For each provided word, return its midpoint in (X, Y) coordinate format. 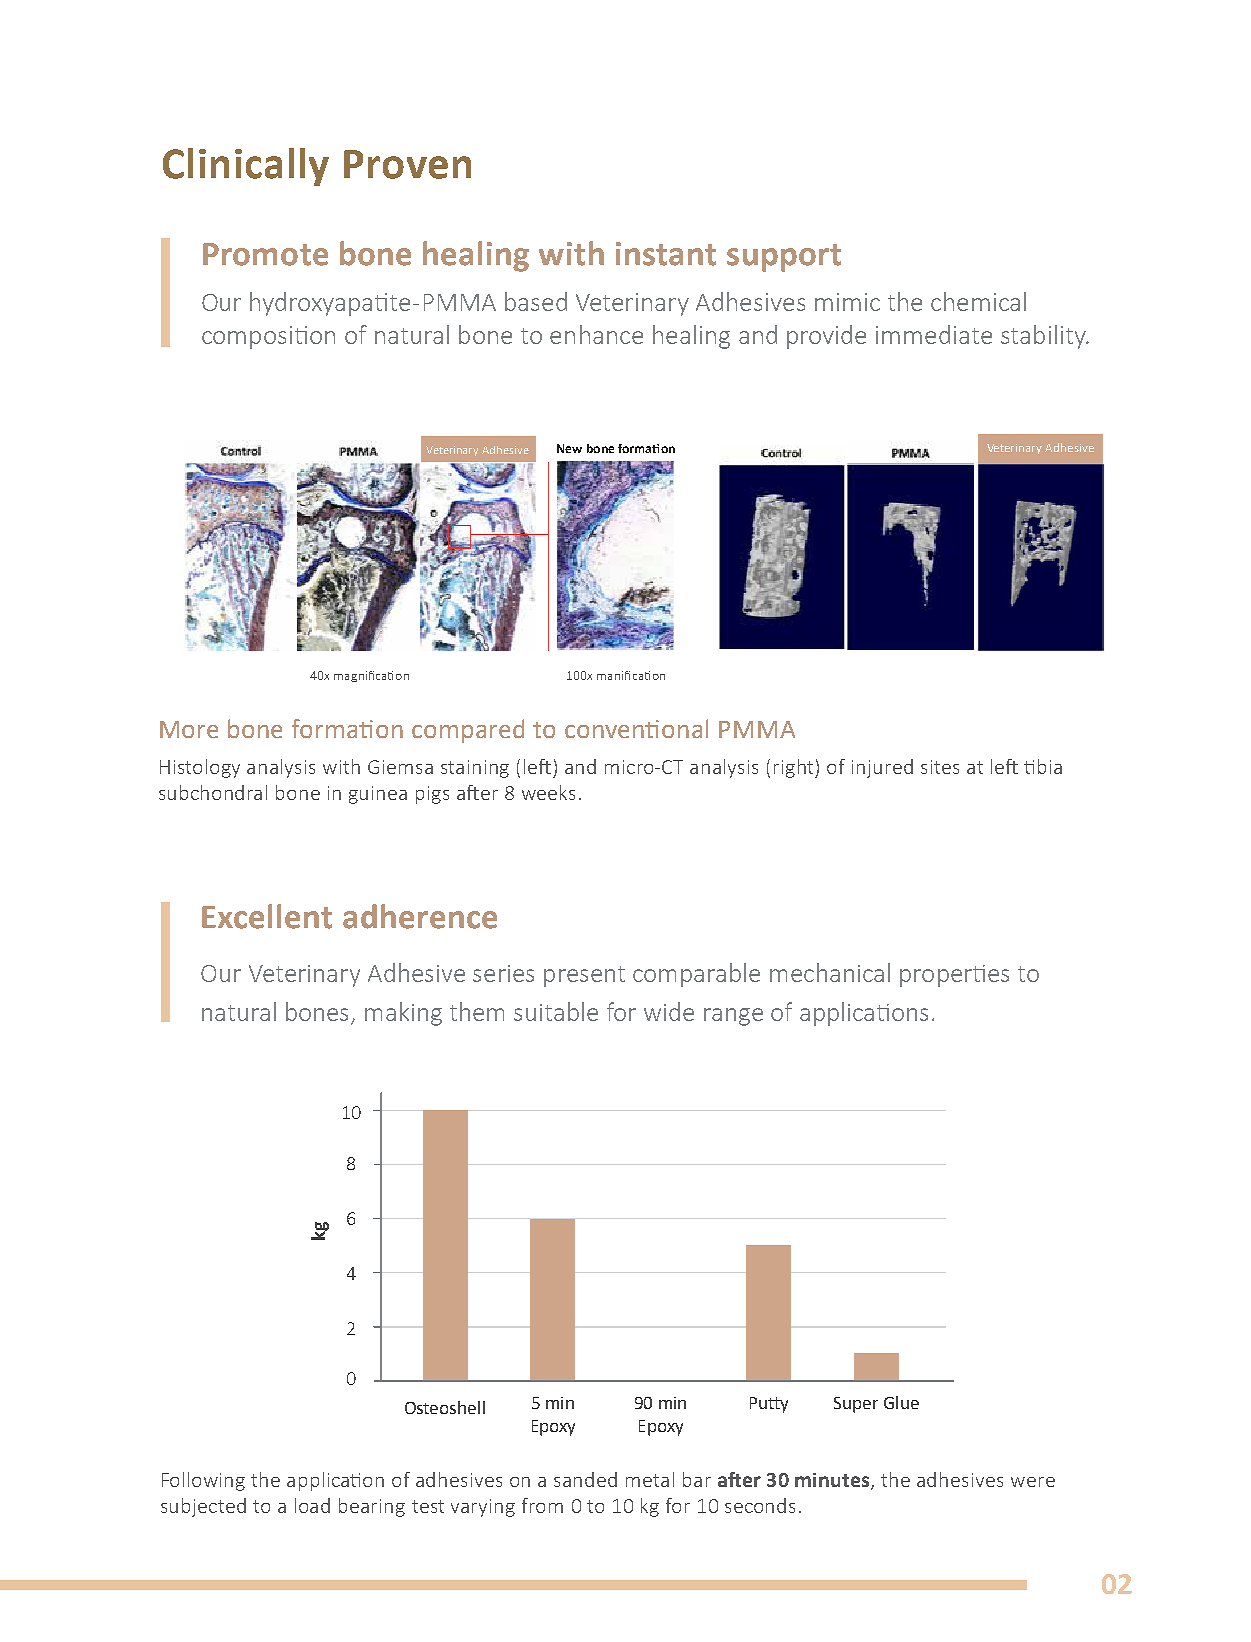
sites (940, 767)
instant (666, 254)
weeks (548, 792)
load (312, 1505)
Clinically (246, 167)
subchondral (213, 792)
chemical (978, 301)
